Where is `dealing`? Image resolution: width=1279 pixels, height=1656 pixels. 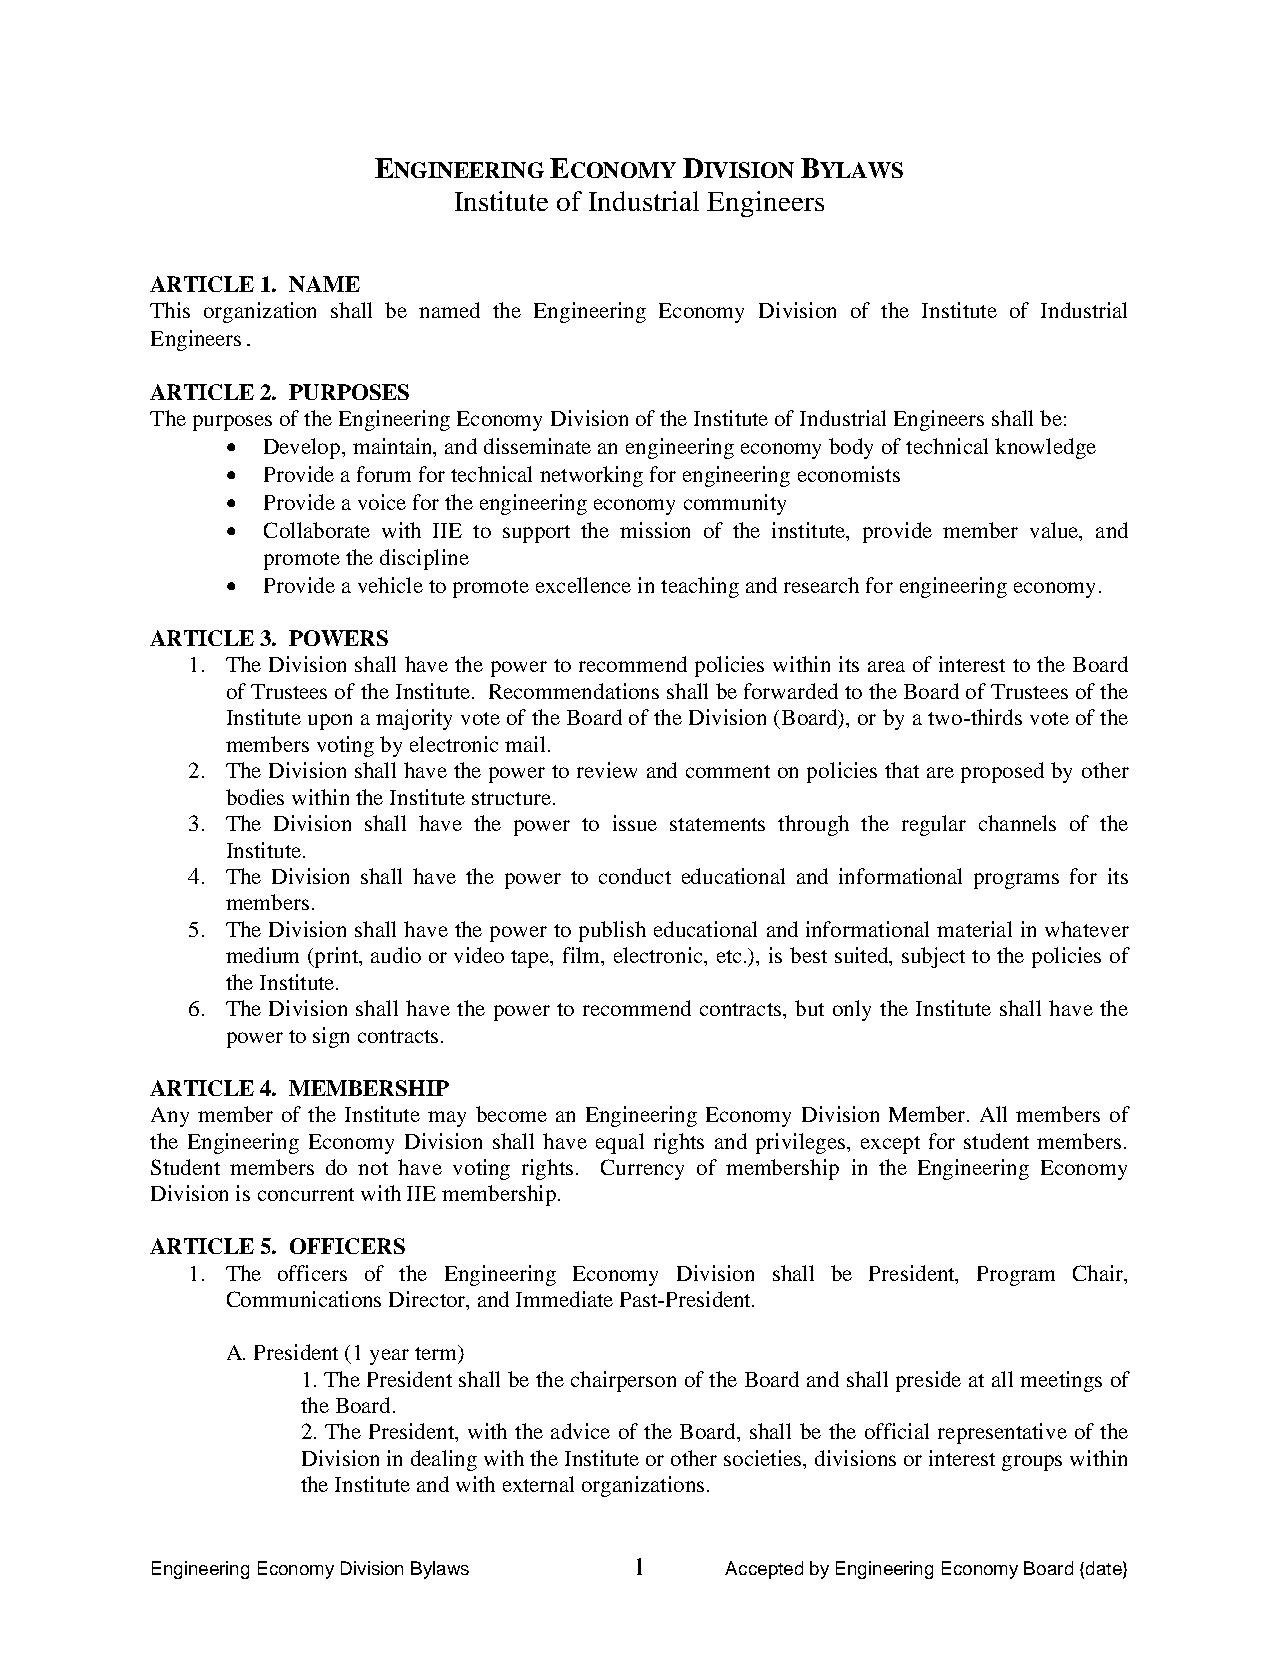 dealing is located at coordinates (444, 1460).
